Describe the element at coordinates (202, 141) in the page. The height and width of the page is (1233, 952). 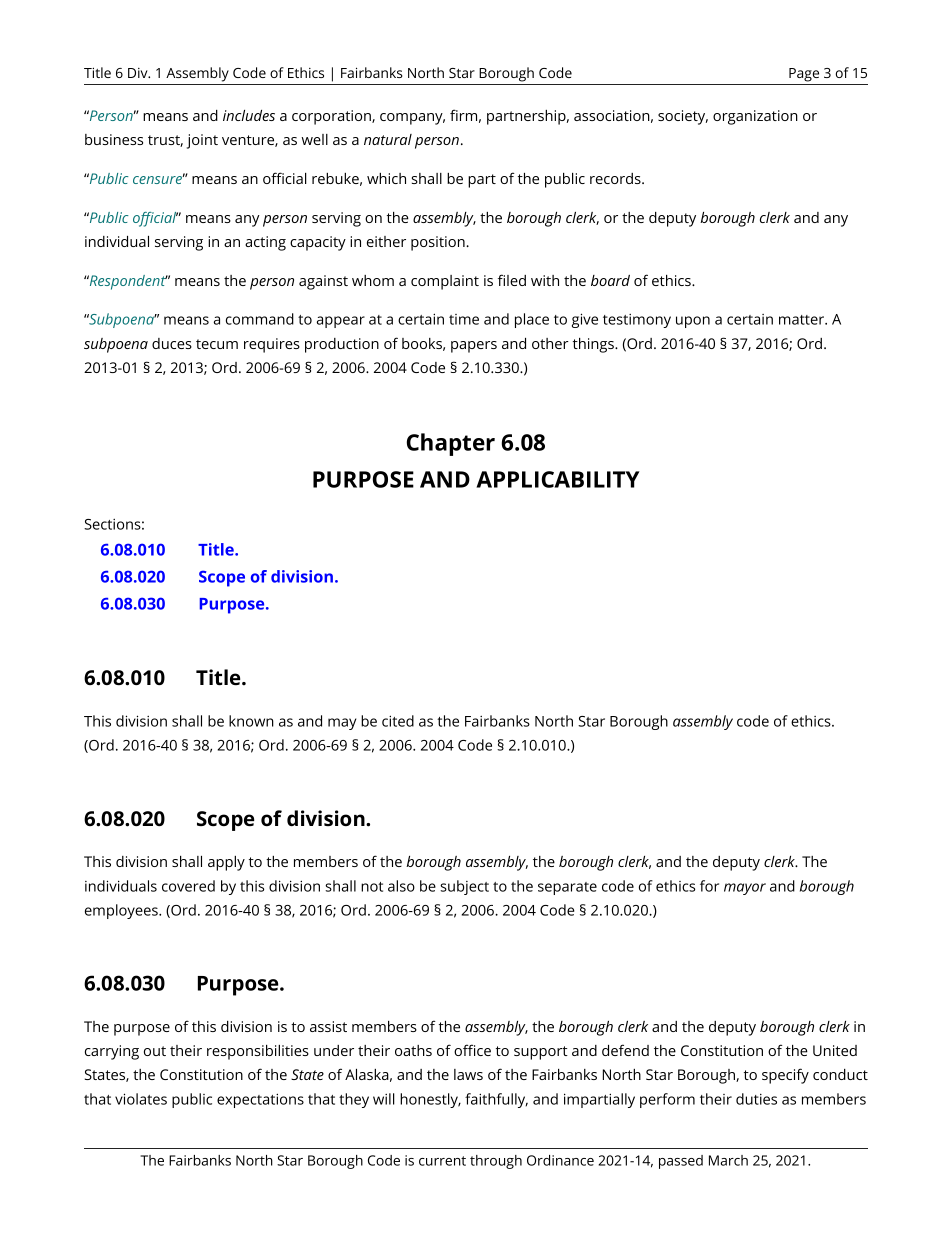
I see `joint` at that location.
